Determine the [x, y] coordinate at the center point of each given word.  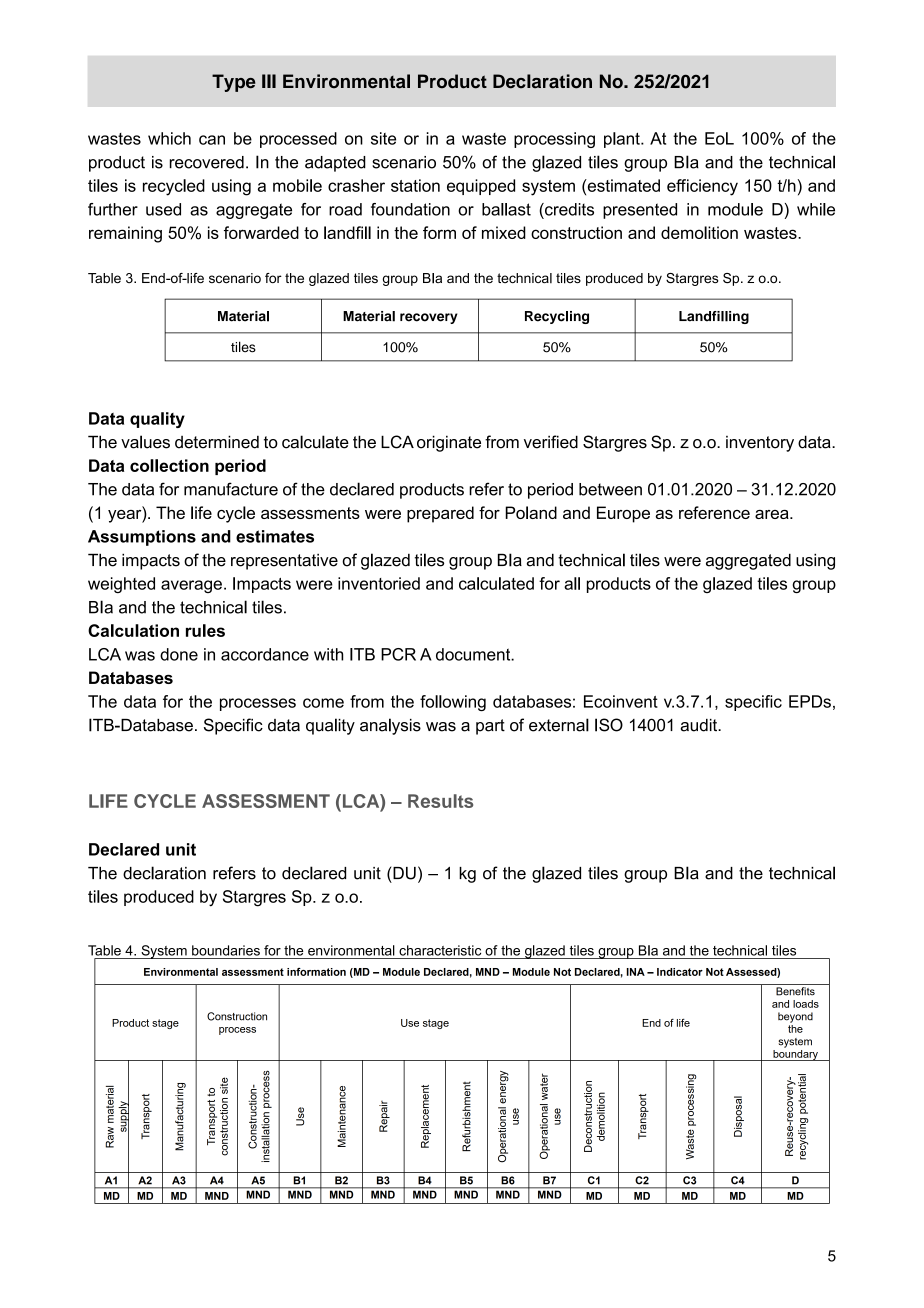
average [191, 586]
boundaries [226, 950]
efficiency [702, 187]
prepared [440, 514]
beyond [795, 1017]
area [773, 514]
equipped [481, 187]
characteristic [440, 950]
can [212, 140]
